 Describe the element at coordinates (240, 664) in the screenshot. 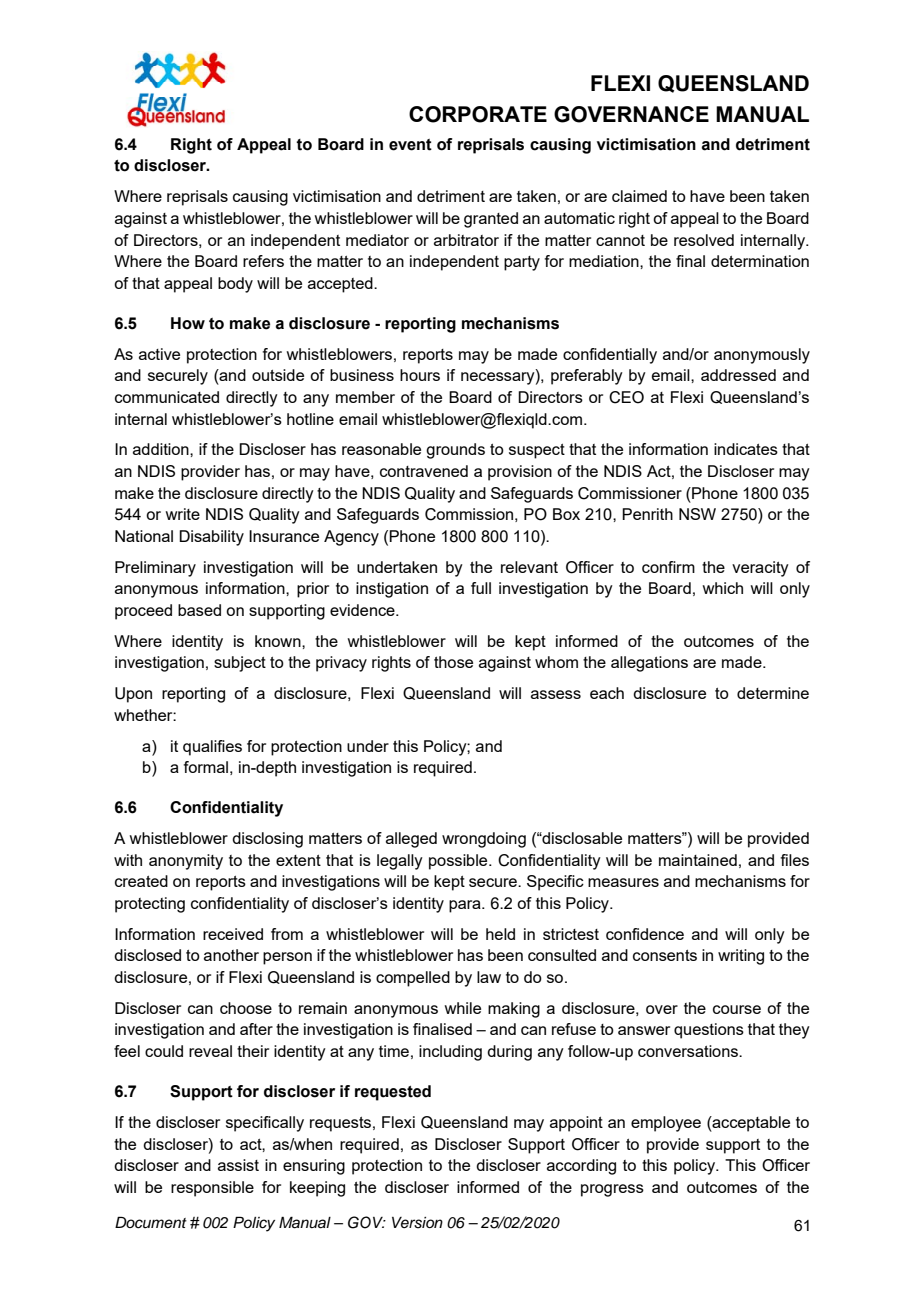

I see `subject` at that location.
